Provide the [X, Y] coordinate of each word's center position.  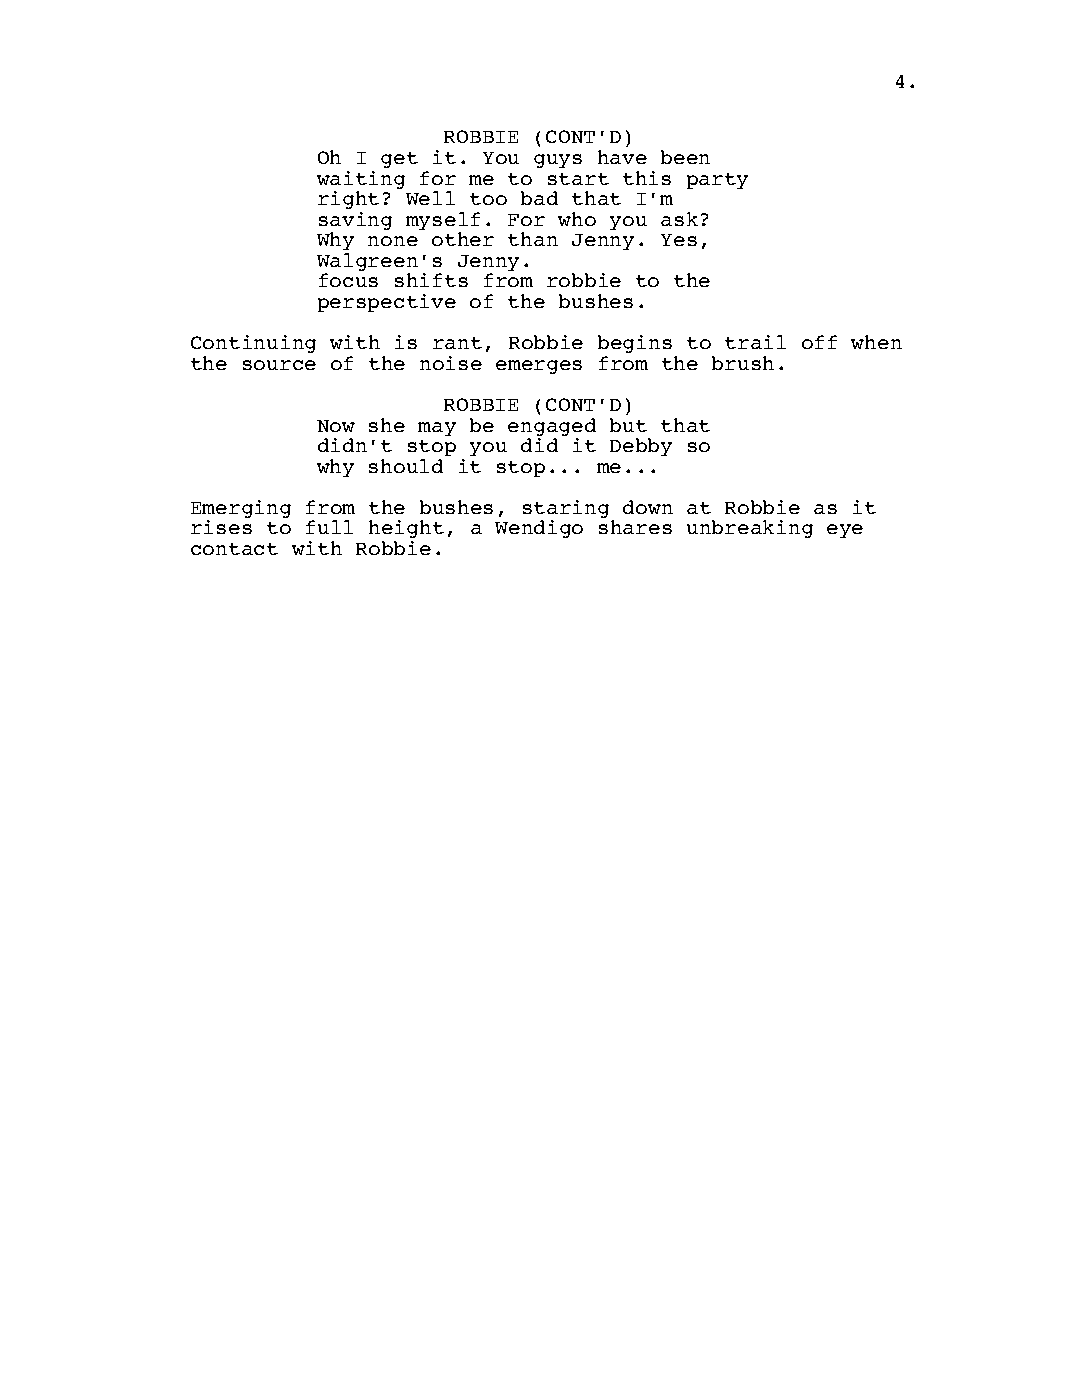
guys [558, 161]
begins [635, 344]
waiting [361, 181]
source [279, 365]
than [533, 239]
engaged [552, 428]
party [717, 181]
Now [336, 426]
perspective [387, 303]
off [819, 342]
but [628, 425]
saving [355, 222]
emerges [539, 367]
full [329, 527]
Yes [679, 240]
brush [743, 363]
